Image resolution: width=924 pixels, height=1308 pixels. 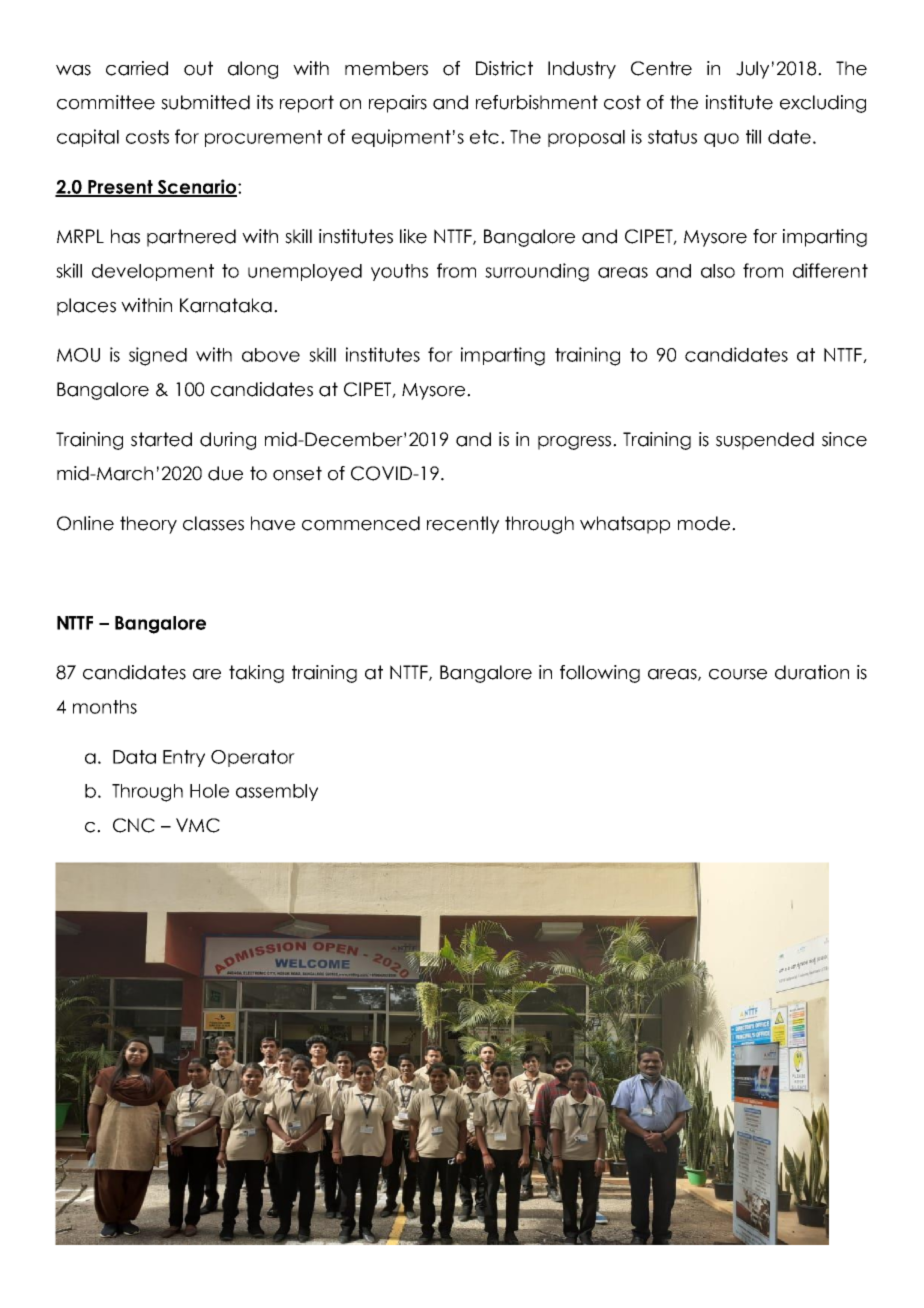 I want to click on duration, so click(x=812, y=672).
